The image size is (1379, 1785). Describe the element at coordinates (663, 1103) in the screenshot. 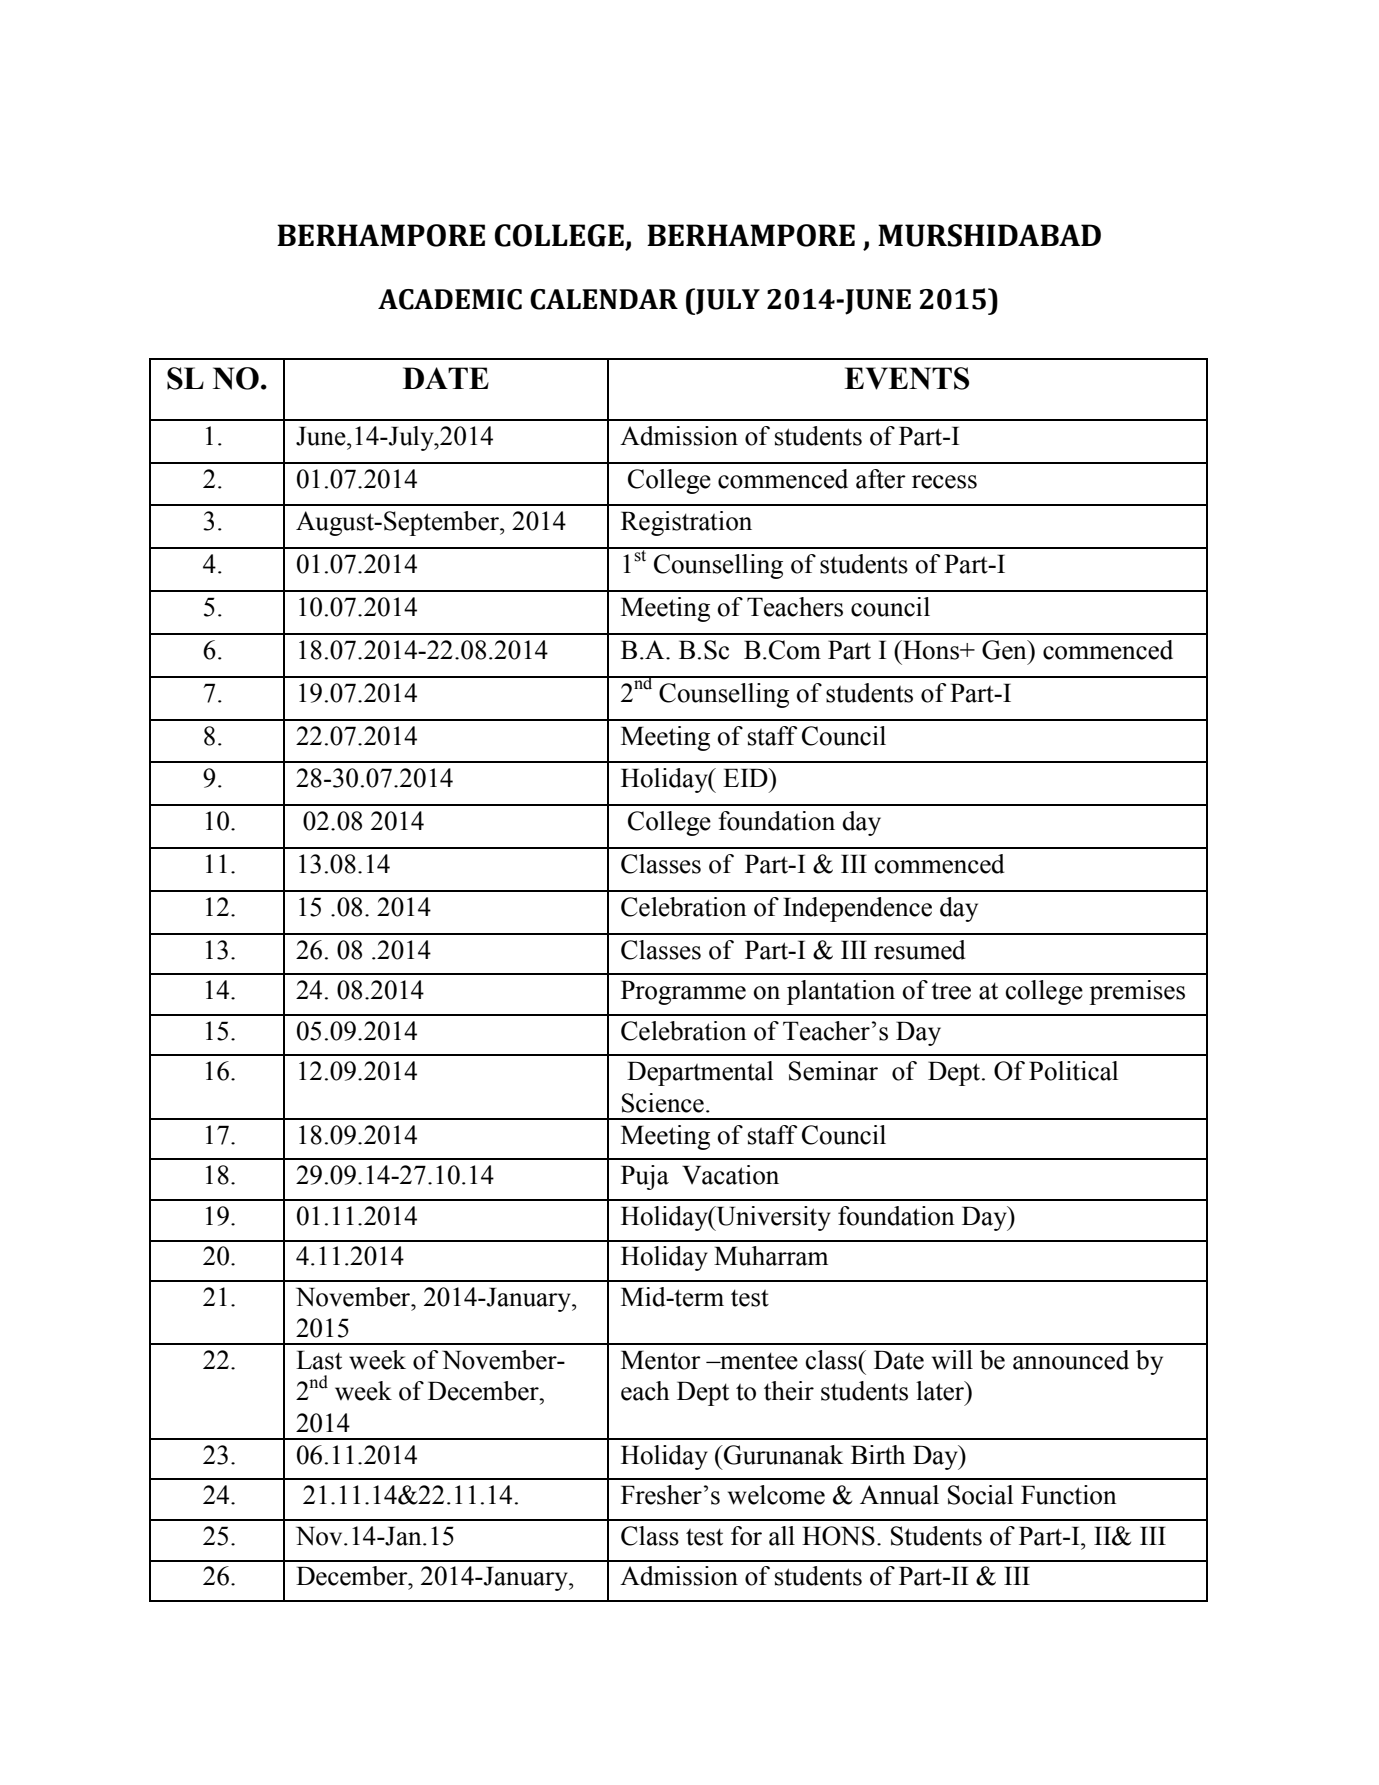

I see `Science` at that location.
